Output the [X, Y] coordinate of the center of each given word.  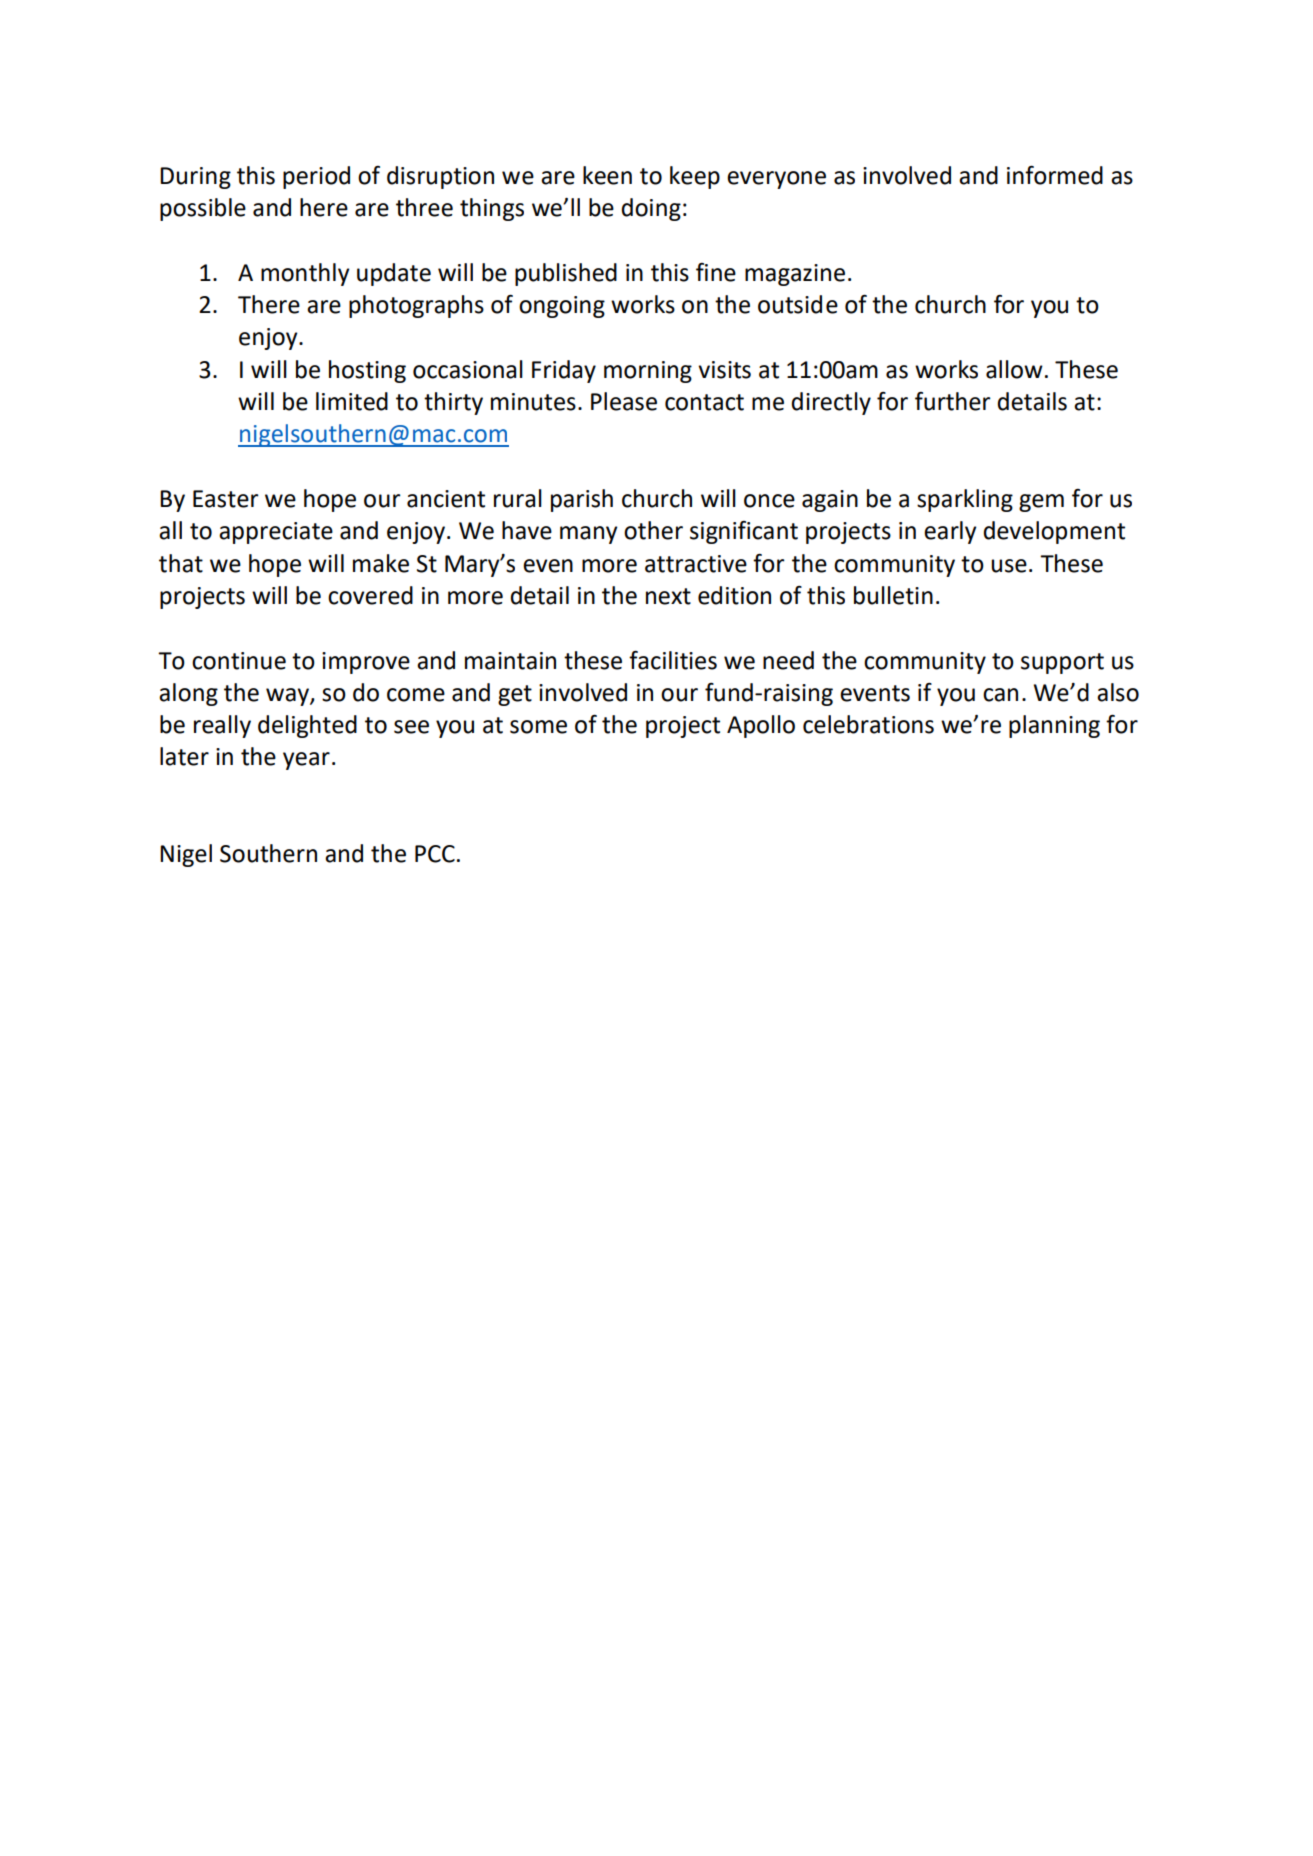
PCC [435, 854]
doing [651, 209]
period [316, 177]
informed [1055, 175]
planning [1054, 726]
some [538, 727]
